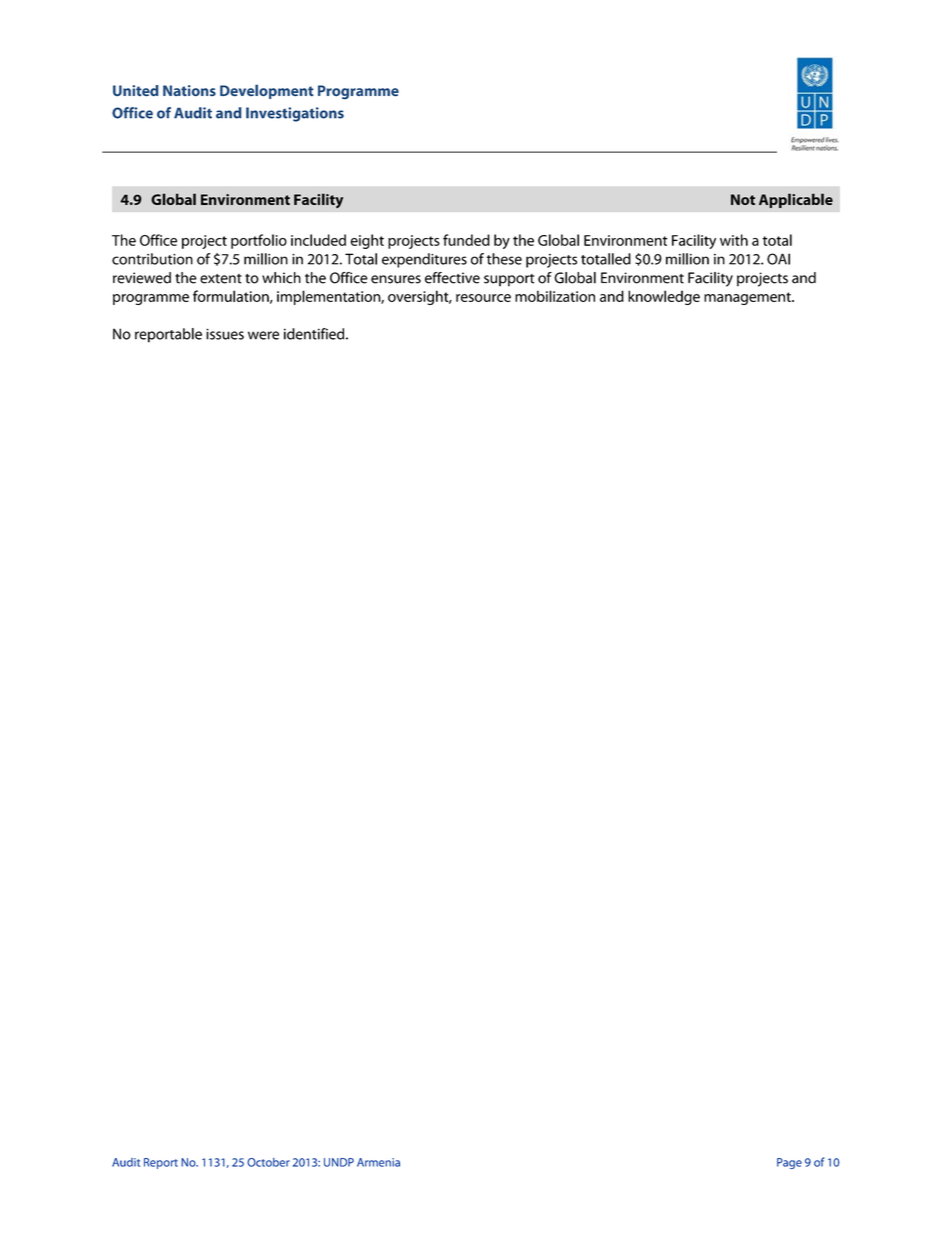 The height and width of the page is (1233, 952). I want to click on extent, so click(221, 279).
